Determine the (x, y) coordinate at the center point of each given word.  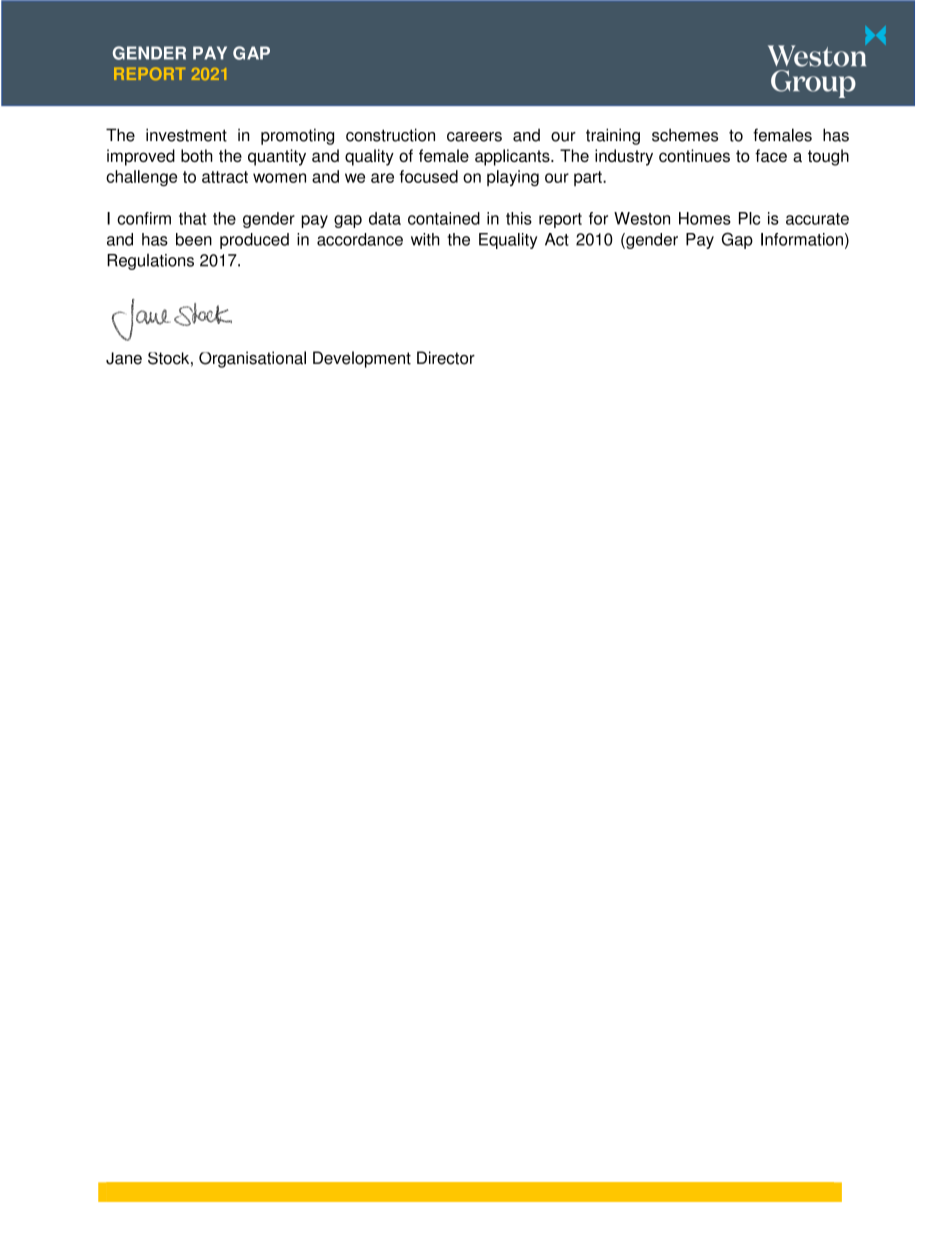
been (194, 239)
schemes (685, 135)
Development (362, 359)
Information (802, 239)
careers (474, 137)
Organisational (252, 359)
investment (186, 135)
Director (446, 358)
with (425, 239)
